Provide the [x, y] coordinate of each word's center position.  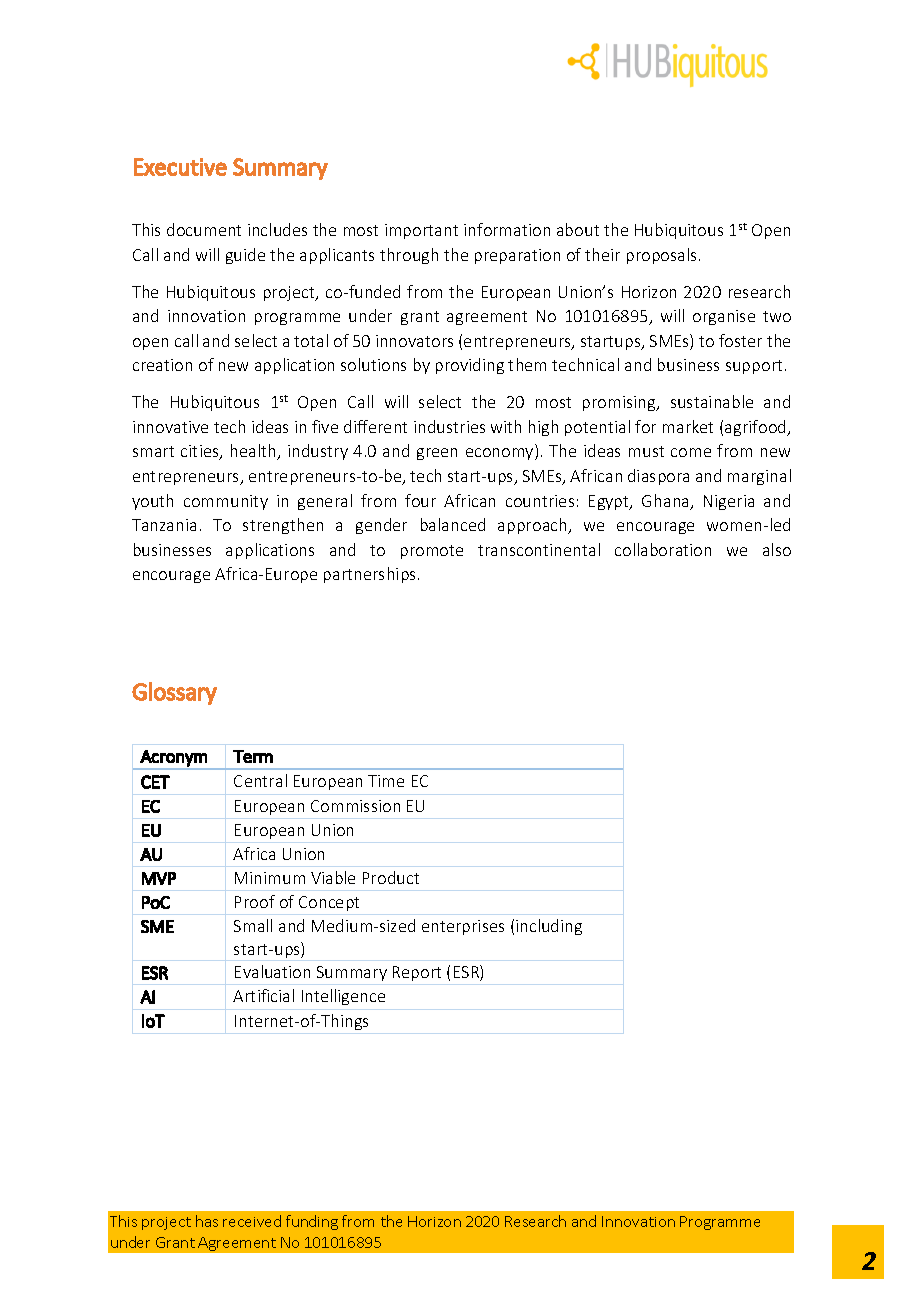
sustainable [712, 401]
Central [260, 780]
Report [417, 973]
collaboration [663, 549]
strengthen [283, 526]
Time [386, 781]
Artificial [263, 995]
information [507, 229]
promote [432, 552]
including [549, 927]
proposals [663, 256]
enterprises [463, 927]
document [204, 229]
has [207, 1221]
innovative [170, 427]
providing [470, 366]
